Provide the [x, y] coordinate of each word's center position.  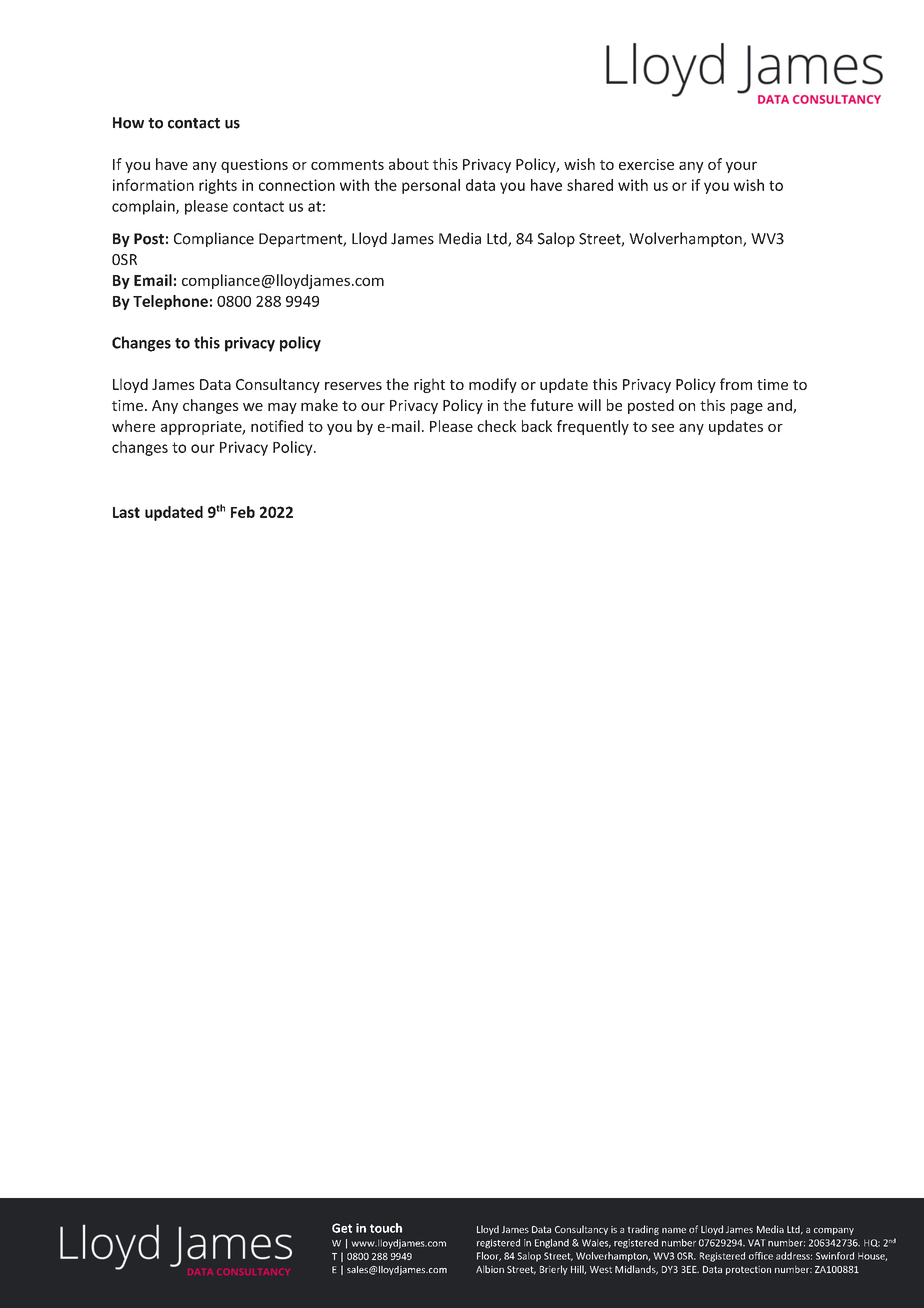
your [741, 167]
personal [431, 186]
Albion [490, 1269]
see [663, 427]
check [497, 426]
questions [254, 166]
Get [342, 1228]
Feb [243, 512]
